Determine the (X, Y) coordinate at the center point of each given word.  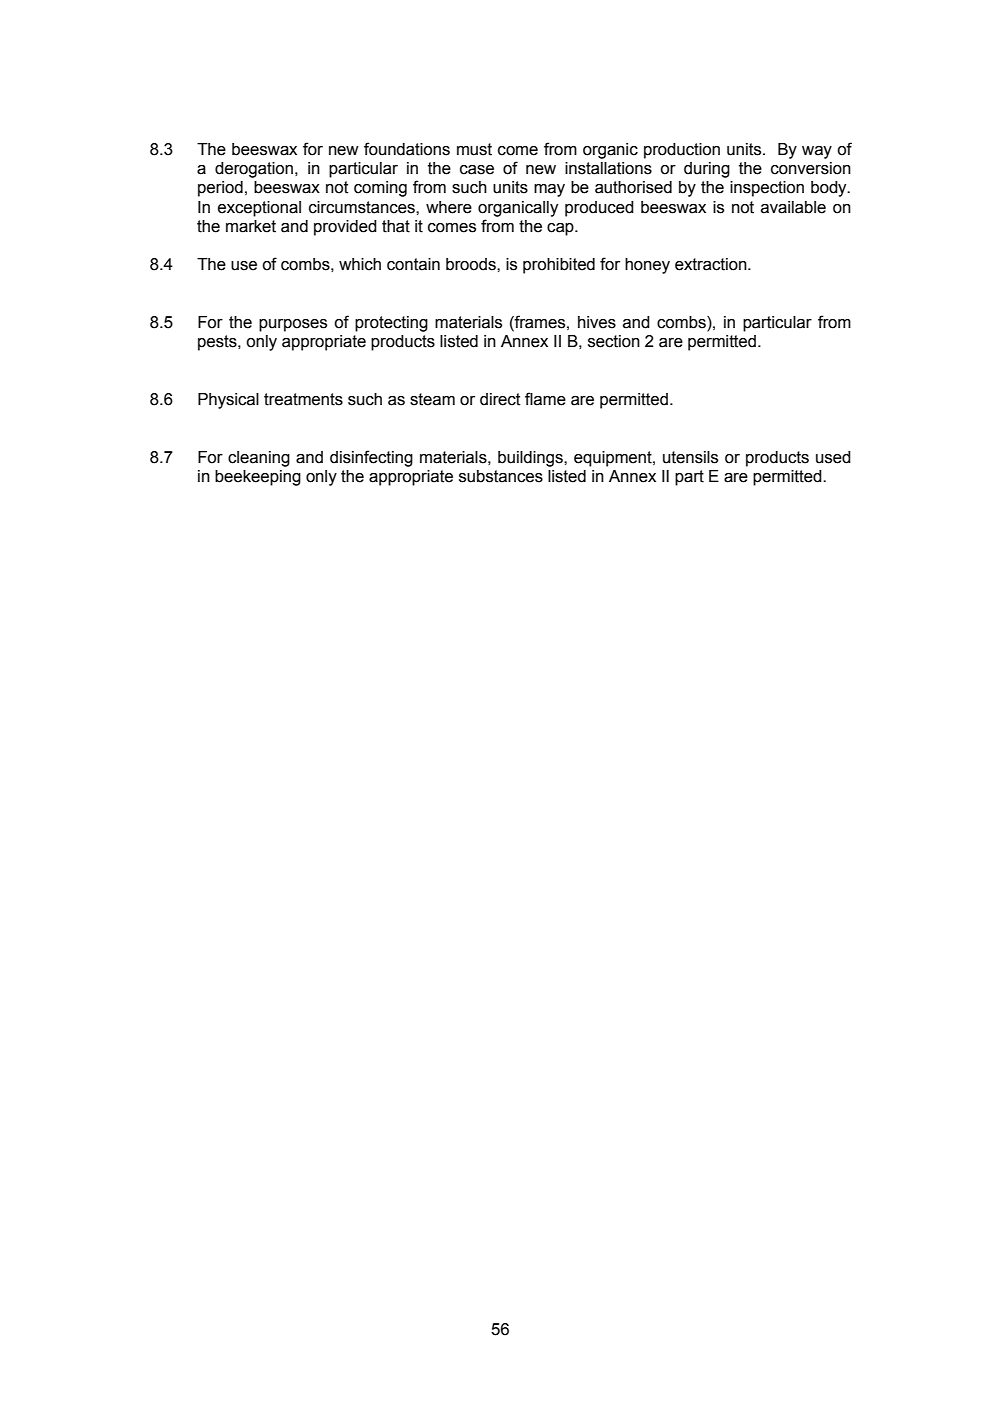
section (614, 341)
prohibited (559, 266)
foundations (407, 149)
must (474, 149)
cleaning (259, 459)
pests (218, 343)
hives (597, 322)
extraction (712, 264)
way (817, 152)
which (360, 264)
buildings (531, 459)
